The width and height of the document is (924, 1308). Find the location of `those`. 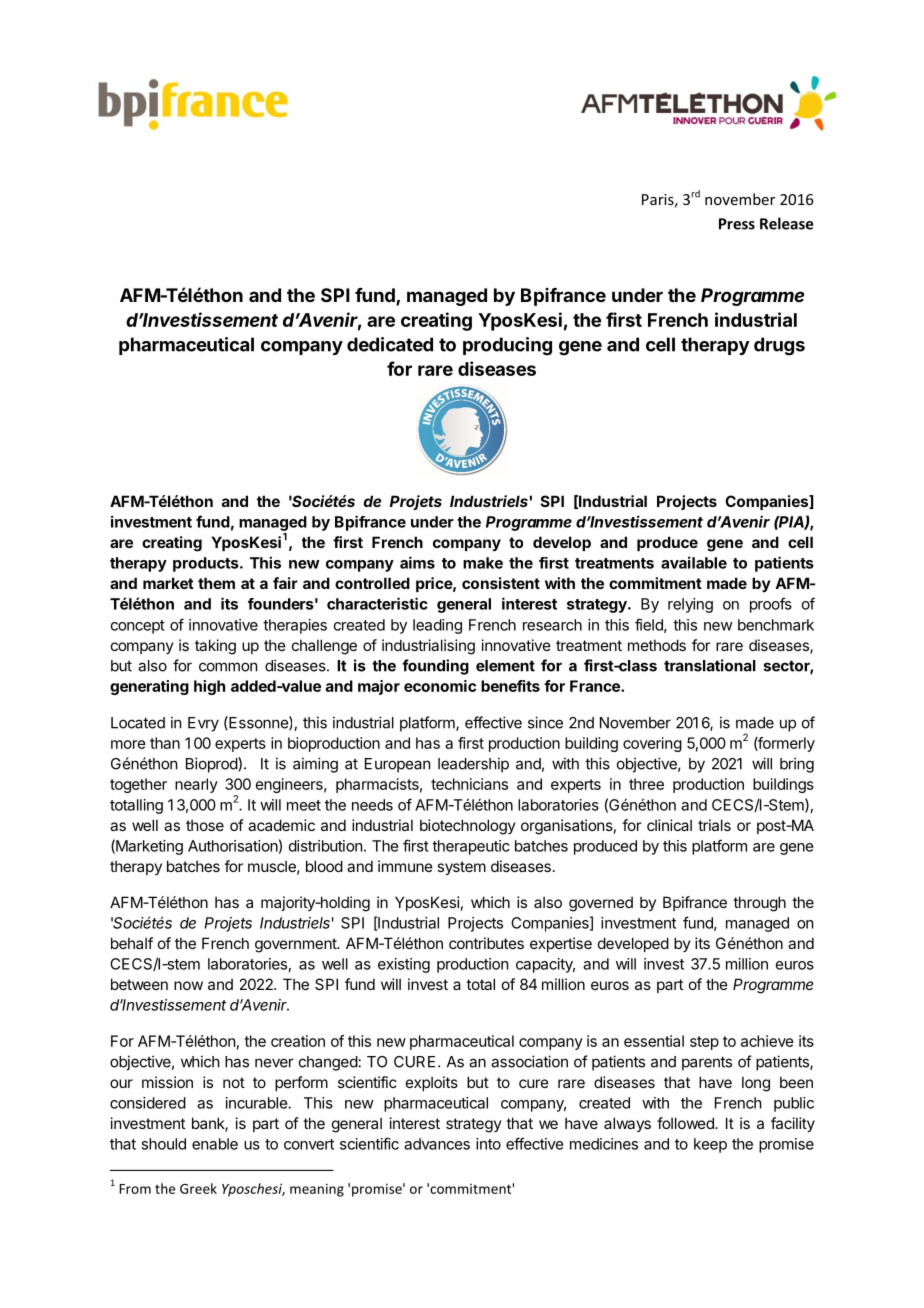

those is located at coordinates (205, 825).
